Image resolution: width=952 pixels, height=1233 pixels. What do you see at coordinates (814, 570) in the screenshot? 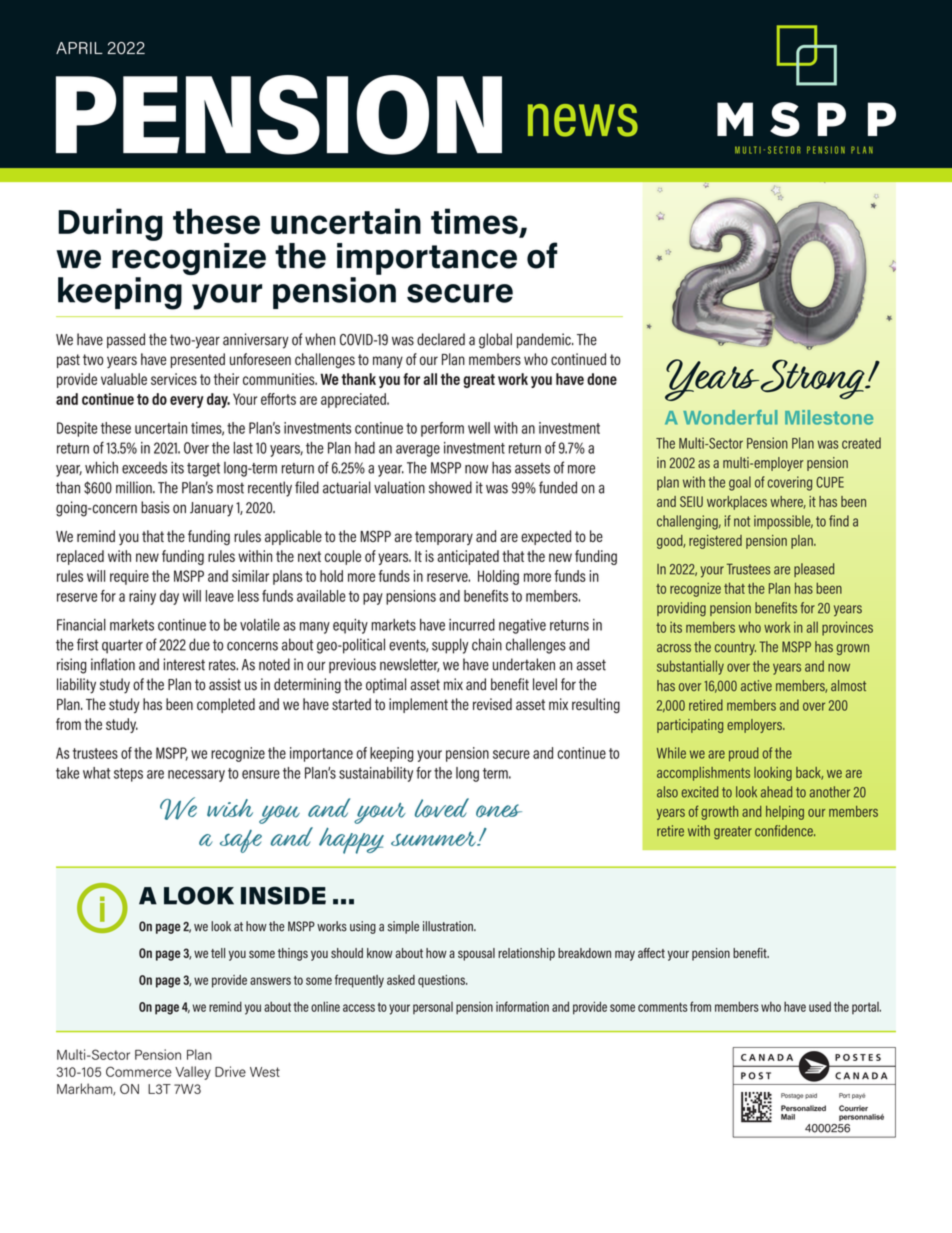
I see `pleased` at bounding box center [814, 570].
